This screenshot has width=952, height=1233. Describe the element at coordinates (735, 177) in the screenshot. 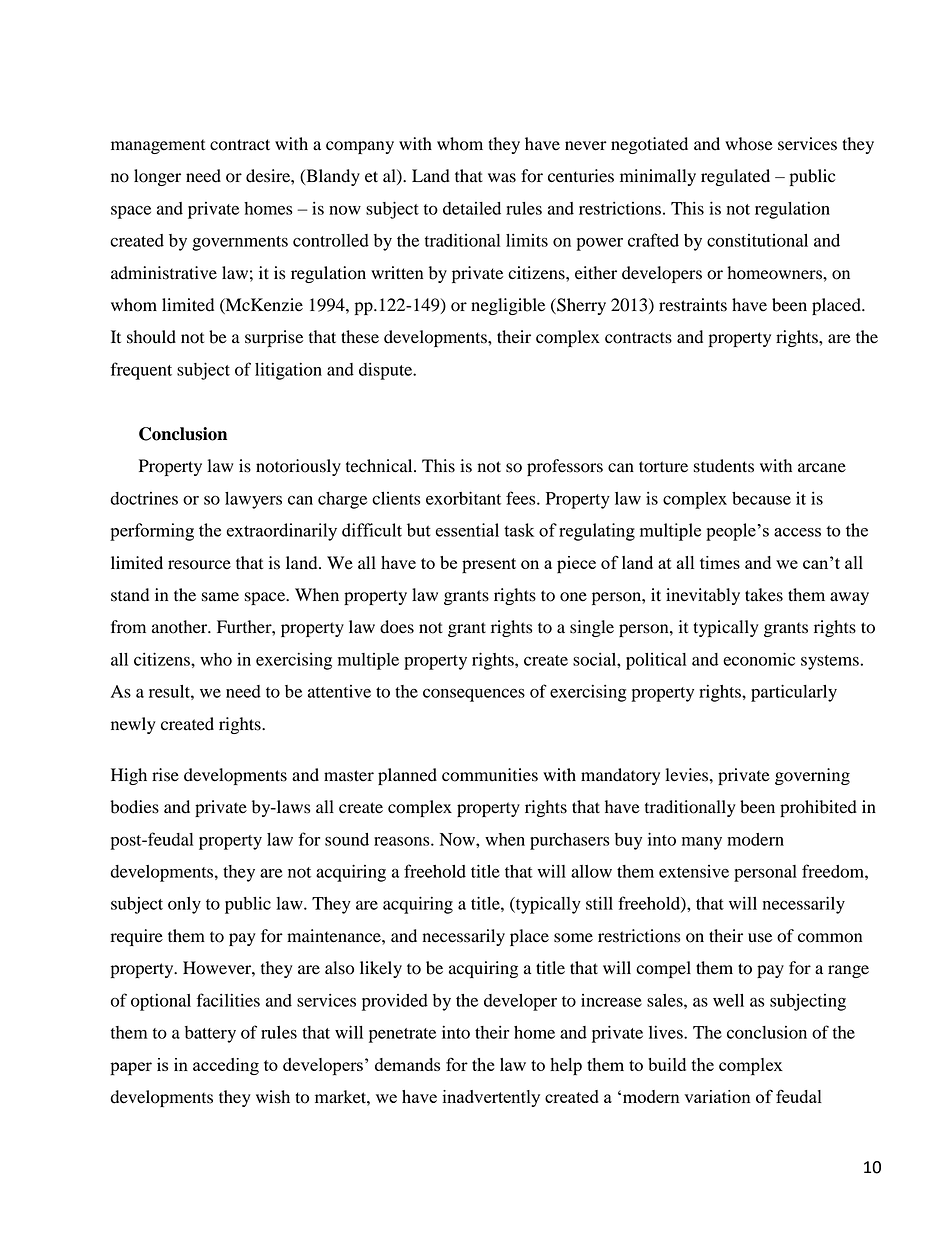

I see `regulated` at that location.
